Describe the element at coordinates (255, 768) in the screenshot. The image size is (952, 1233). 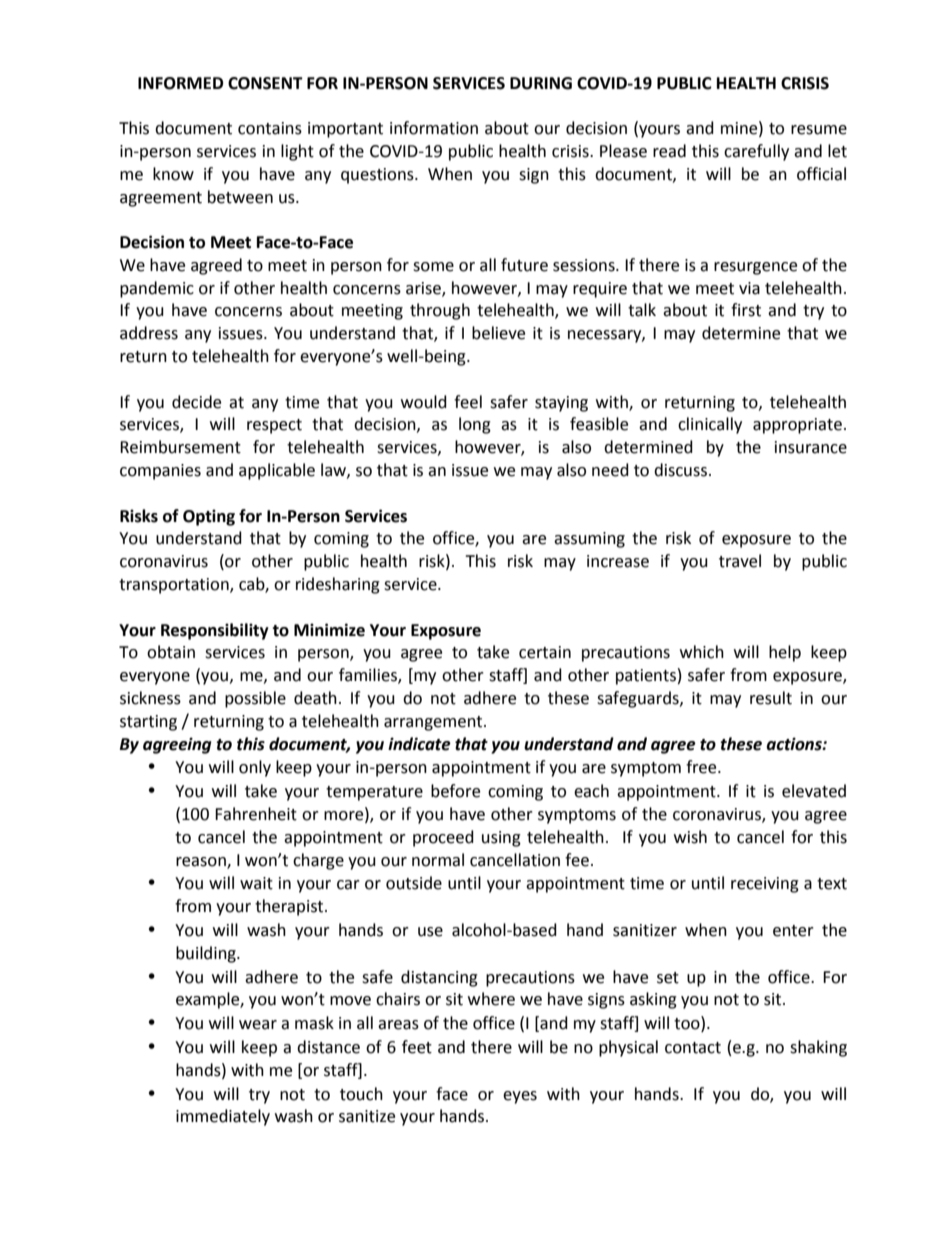
I see `only` at that location.
